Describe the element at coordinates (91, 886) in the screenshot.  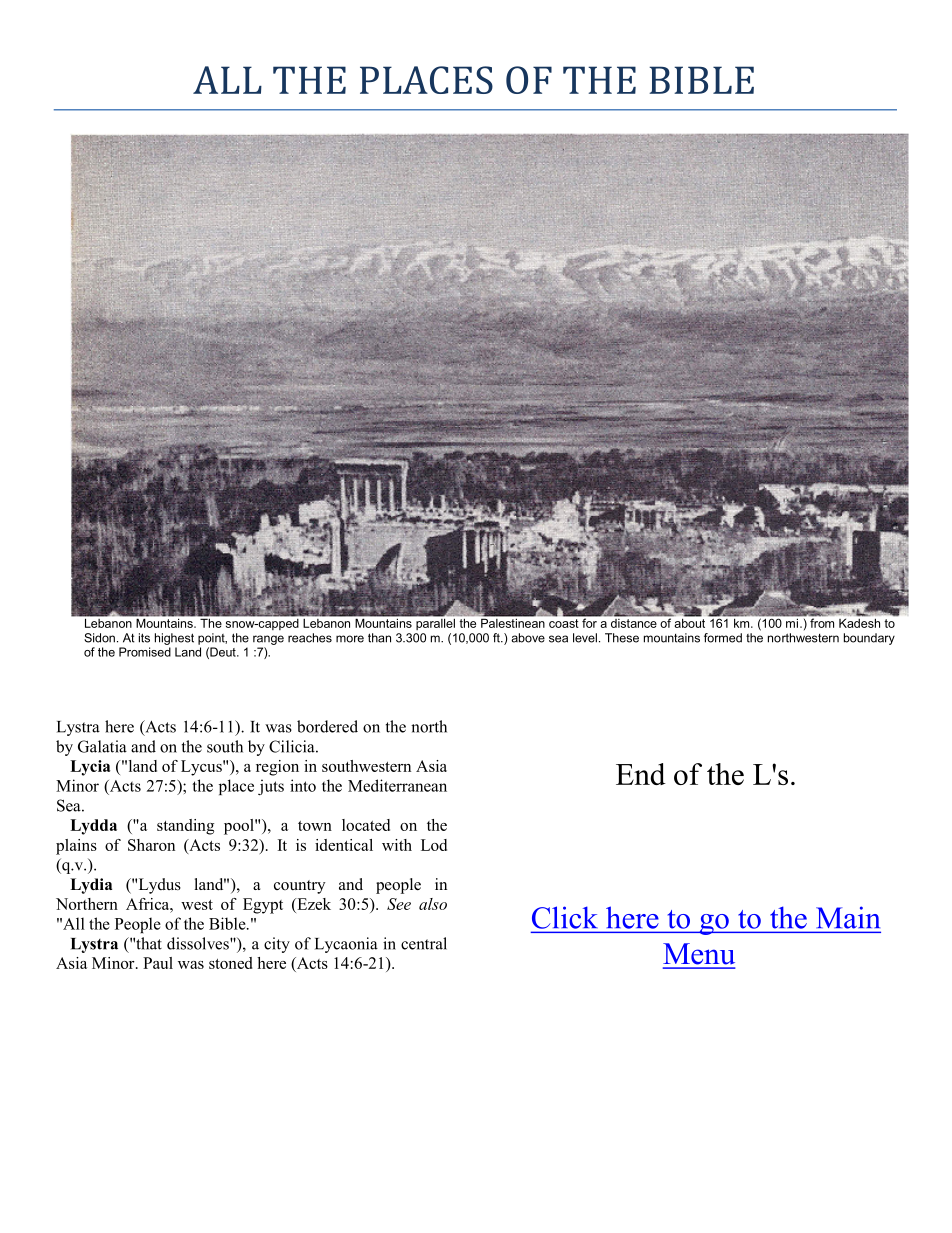
I see `Lydia` at that location.
